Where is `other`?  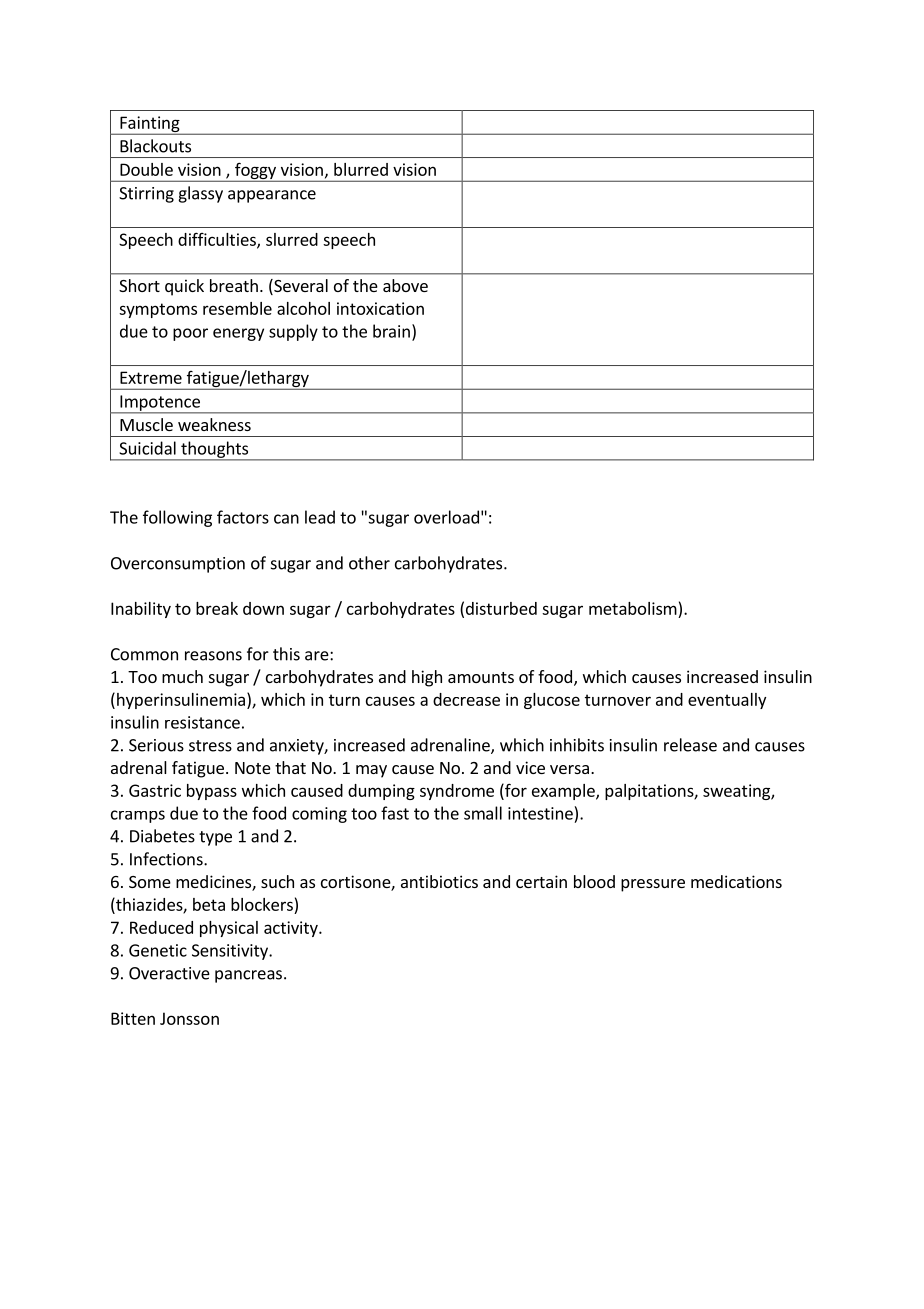 other is located at coordinates (369, 563).
